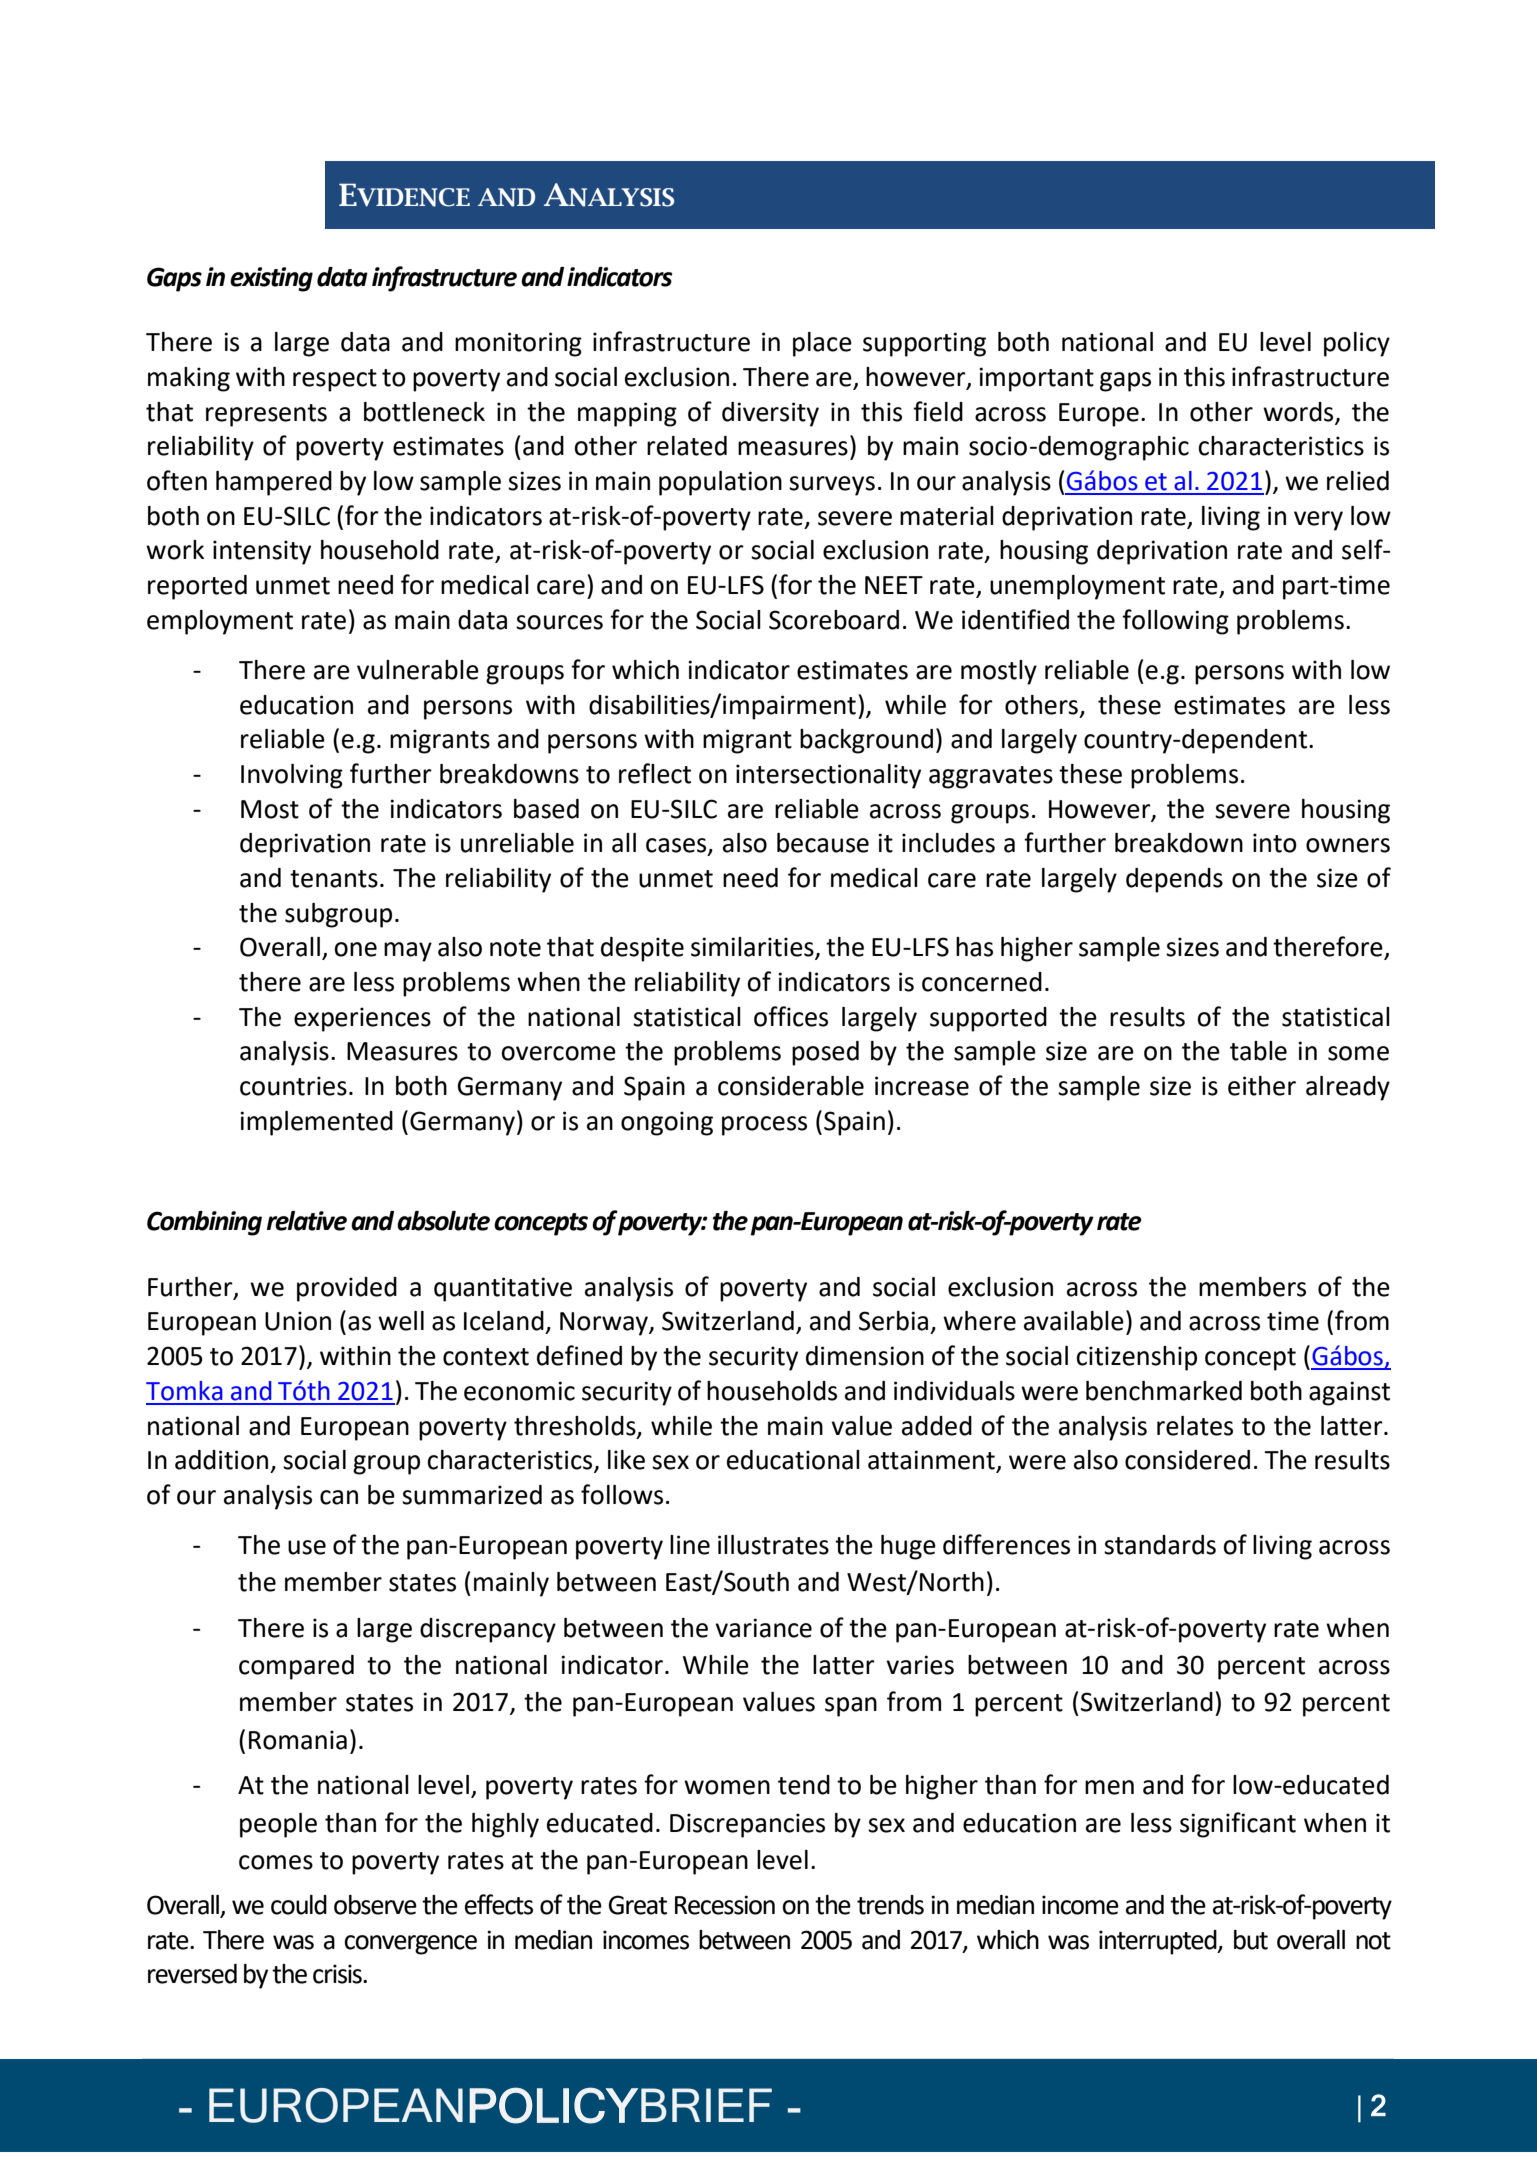  I want to click on depends, so click(1174, 880).
